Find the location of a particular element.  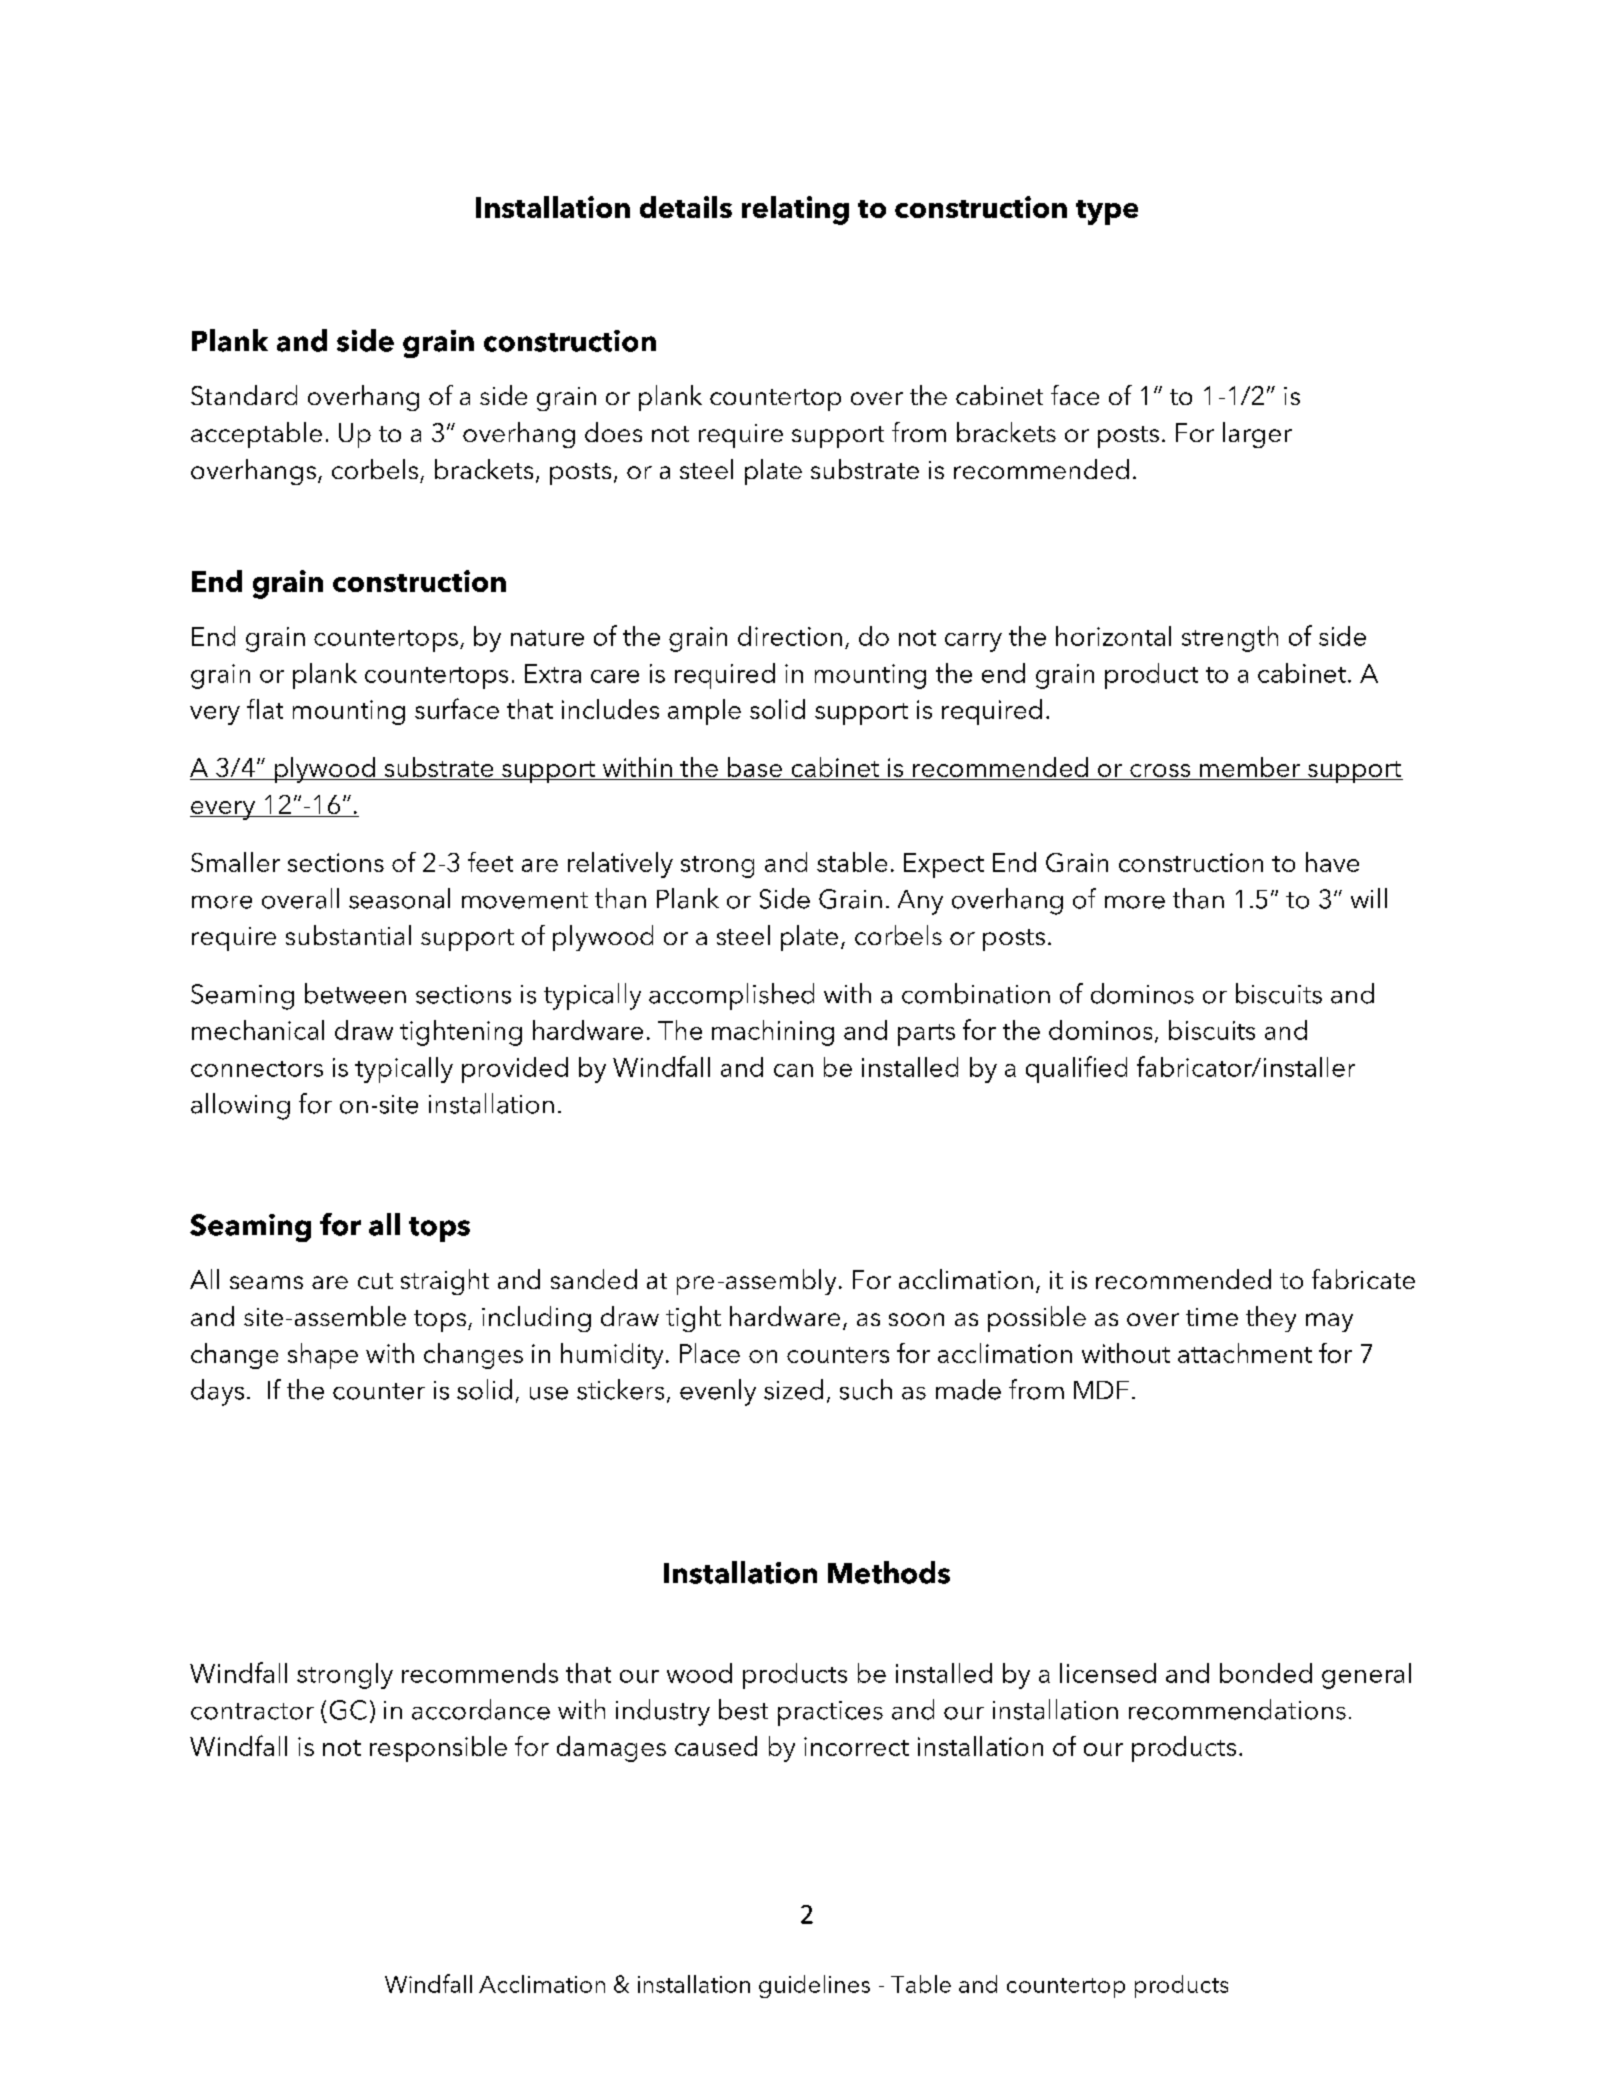

seasonal is located at coordinates (399, 898).
